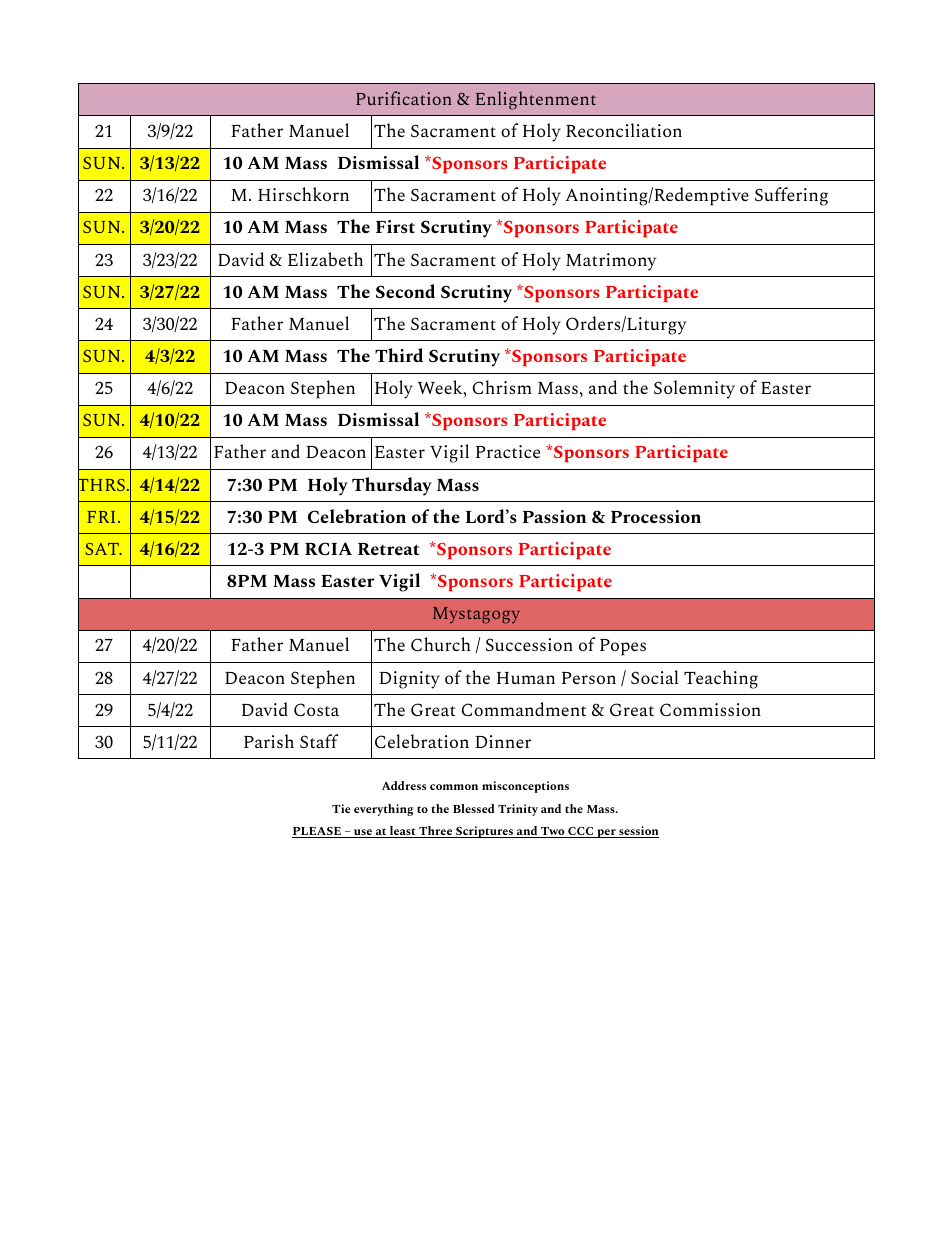  What do you see at coordinates (103, 549) in the screenshot?
I see `SAT` at bounding box center [103, 549].
